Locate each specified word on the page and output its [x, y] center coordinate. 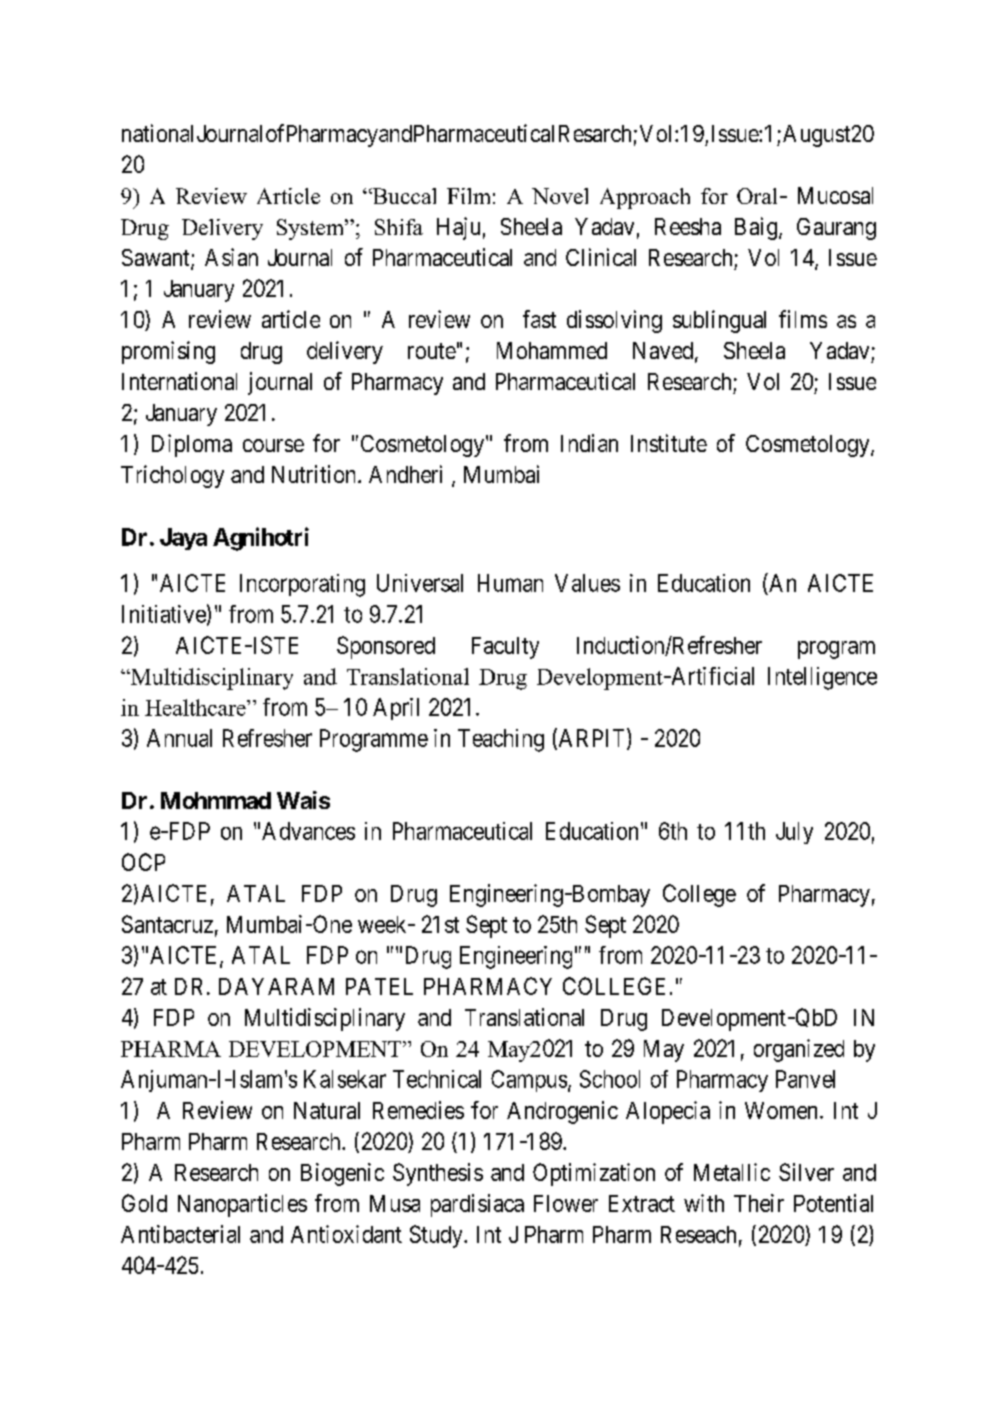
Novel [560, 196]
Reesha [688, 226]
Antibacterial [180, 1234]
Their [759, 1203]
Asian [231, 257]
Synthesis [438, 1174]
